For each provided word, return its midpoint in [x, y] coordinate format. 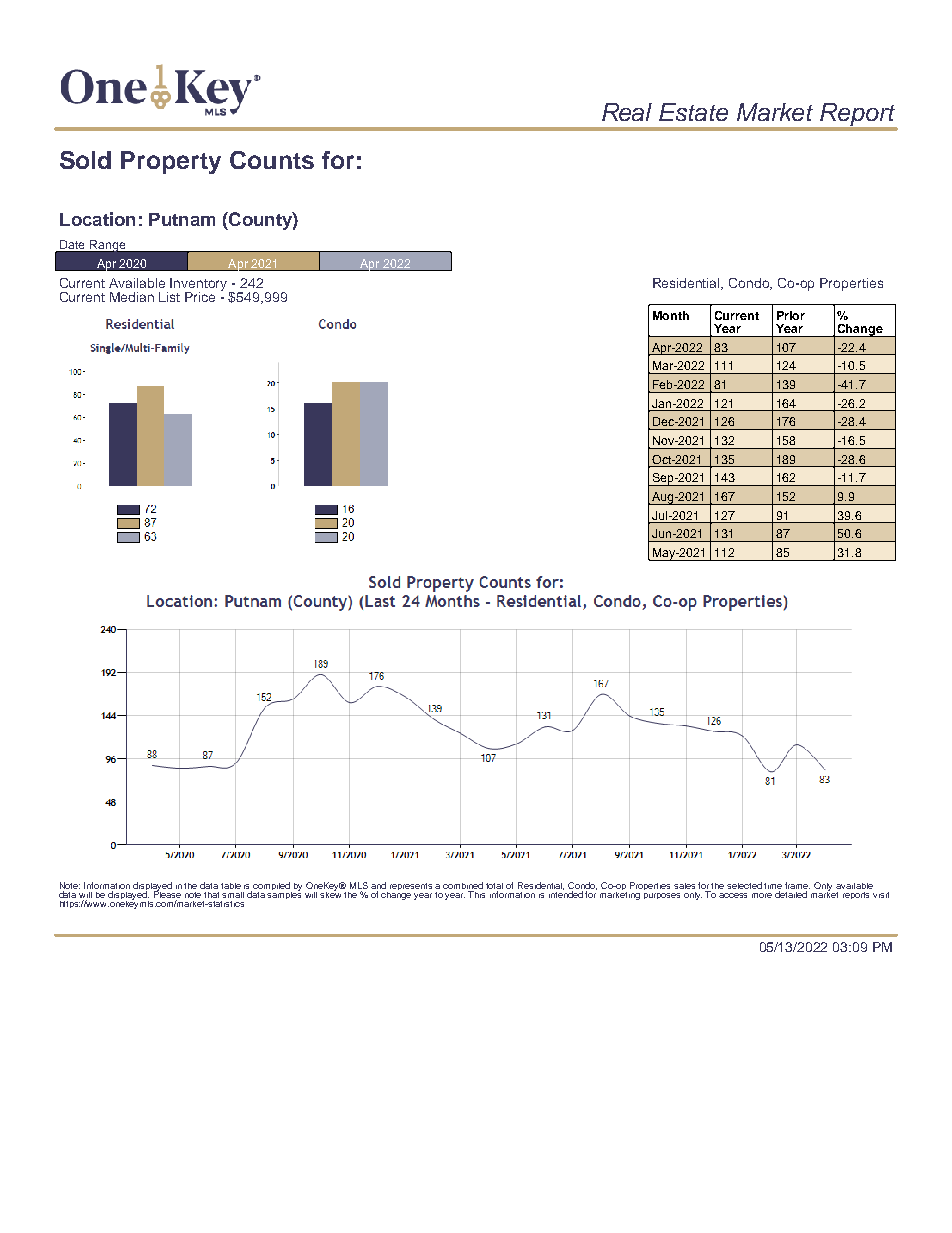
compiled [272, 887]
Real [627, 112]
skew [330, 893]
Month [671, 315]
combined [463, 885]
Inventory [200, 285]
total [494, 886]
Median [132, 297]
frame [797, 885]
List [169, 297]
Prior [791, 315]
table [231, 886]
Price [200, 297]
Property [171, 162]
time [773, 886]
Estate [693, 112]
